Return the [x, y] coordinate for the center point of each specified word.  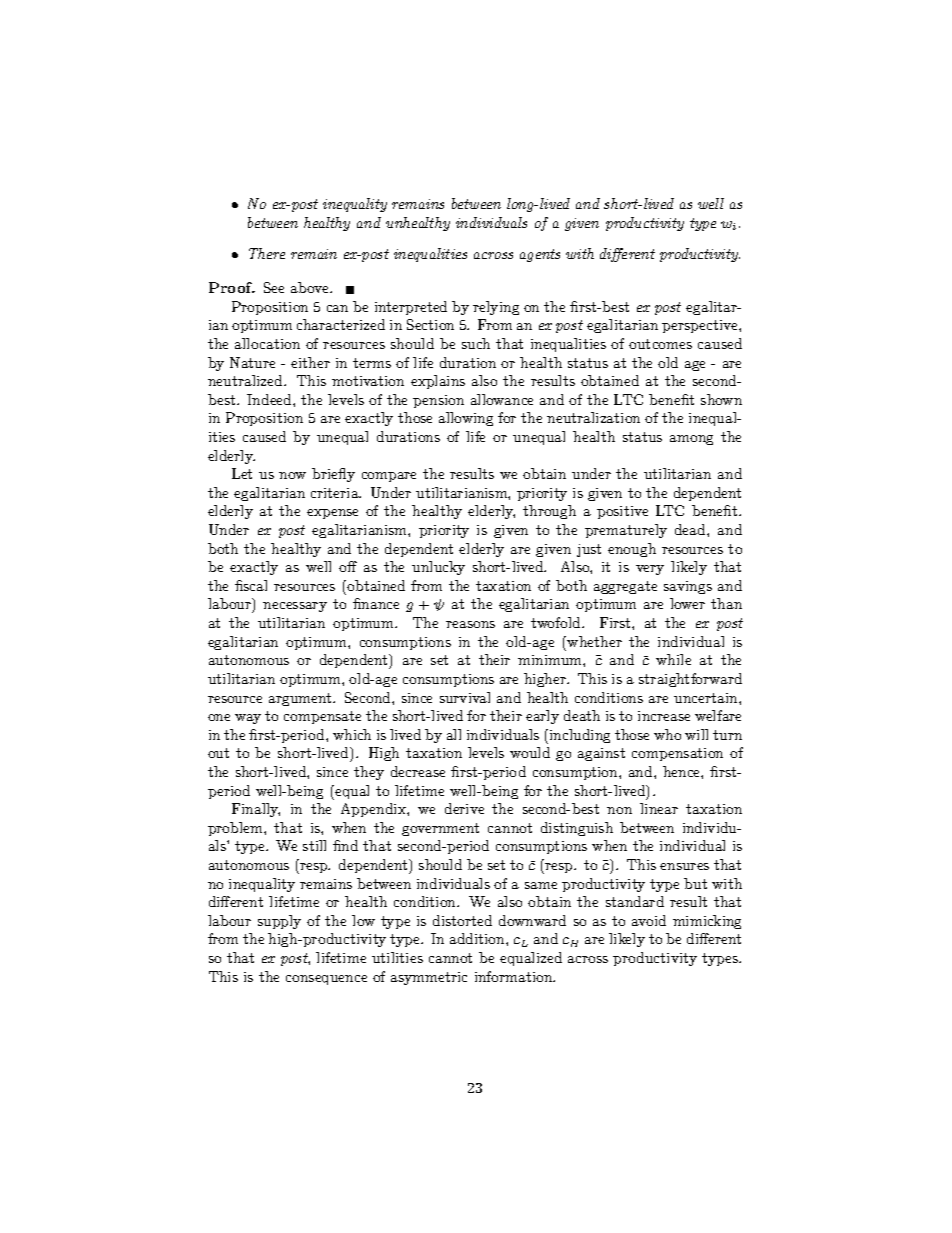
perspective [701, 326]
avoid [649, 920]
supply [279, 922]
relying [496, 308]
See [274, 287]
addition [478, 938]
